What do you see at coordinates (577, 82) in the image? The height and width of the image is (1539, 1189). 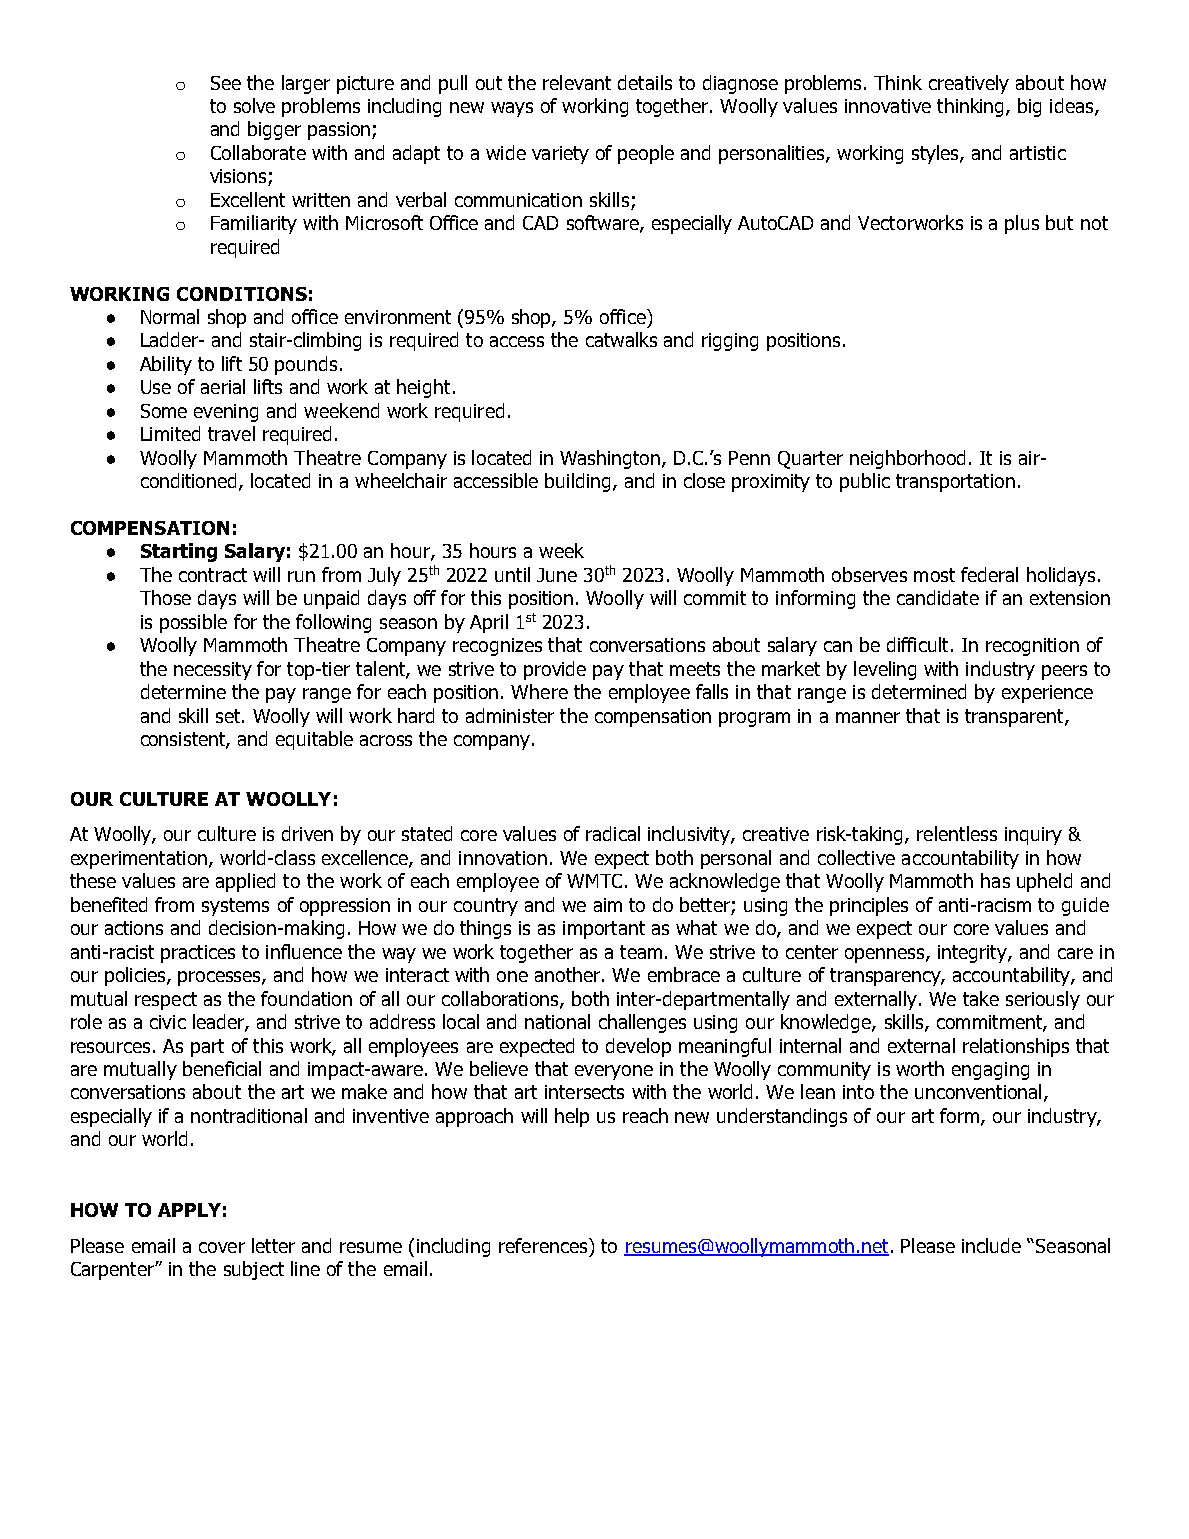 I see `relevant` at bounding box center [577, 82].
